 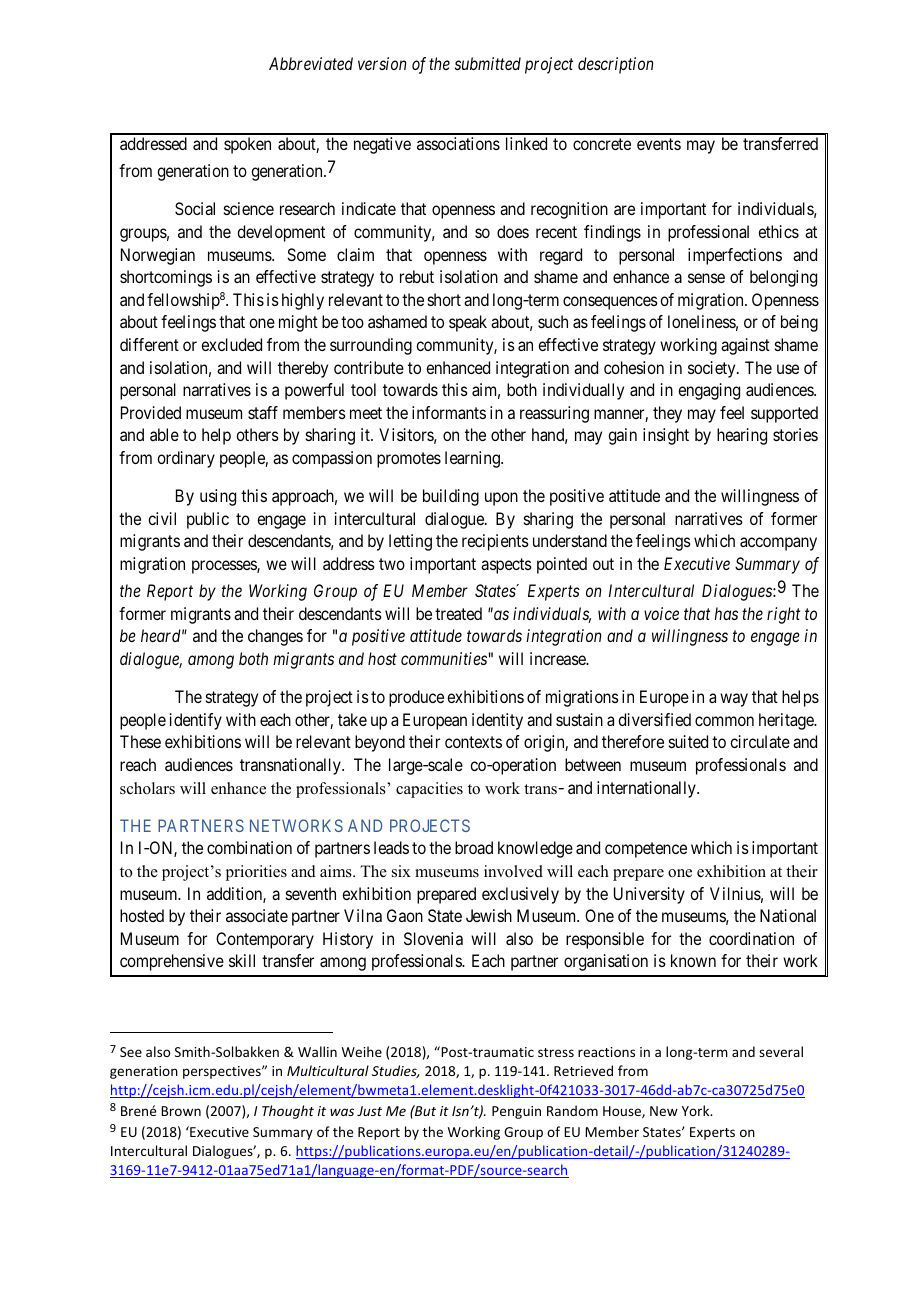 What do you see at coordinates (726, 613) in the screenshot?
I see `has` at bounding box center [726, 613].
